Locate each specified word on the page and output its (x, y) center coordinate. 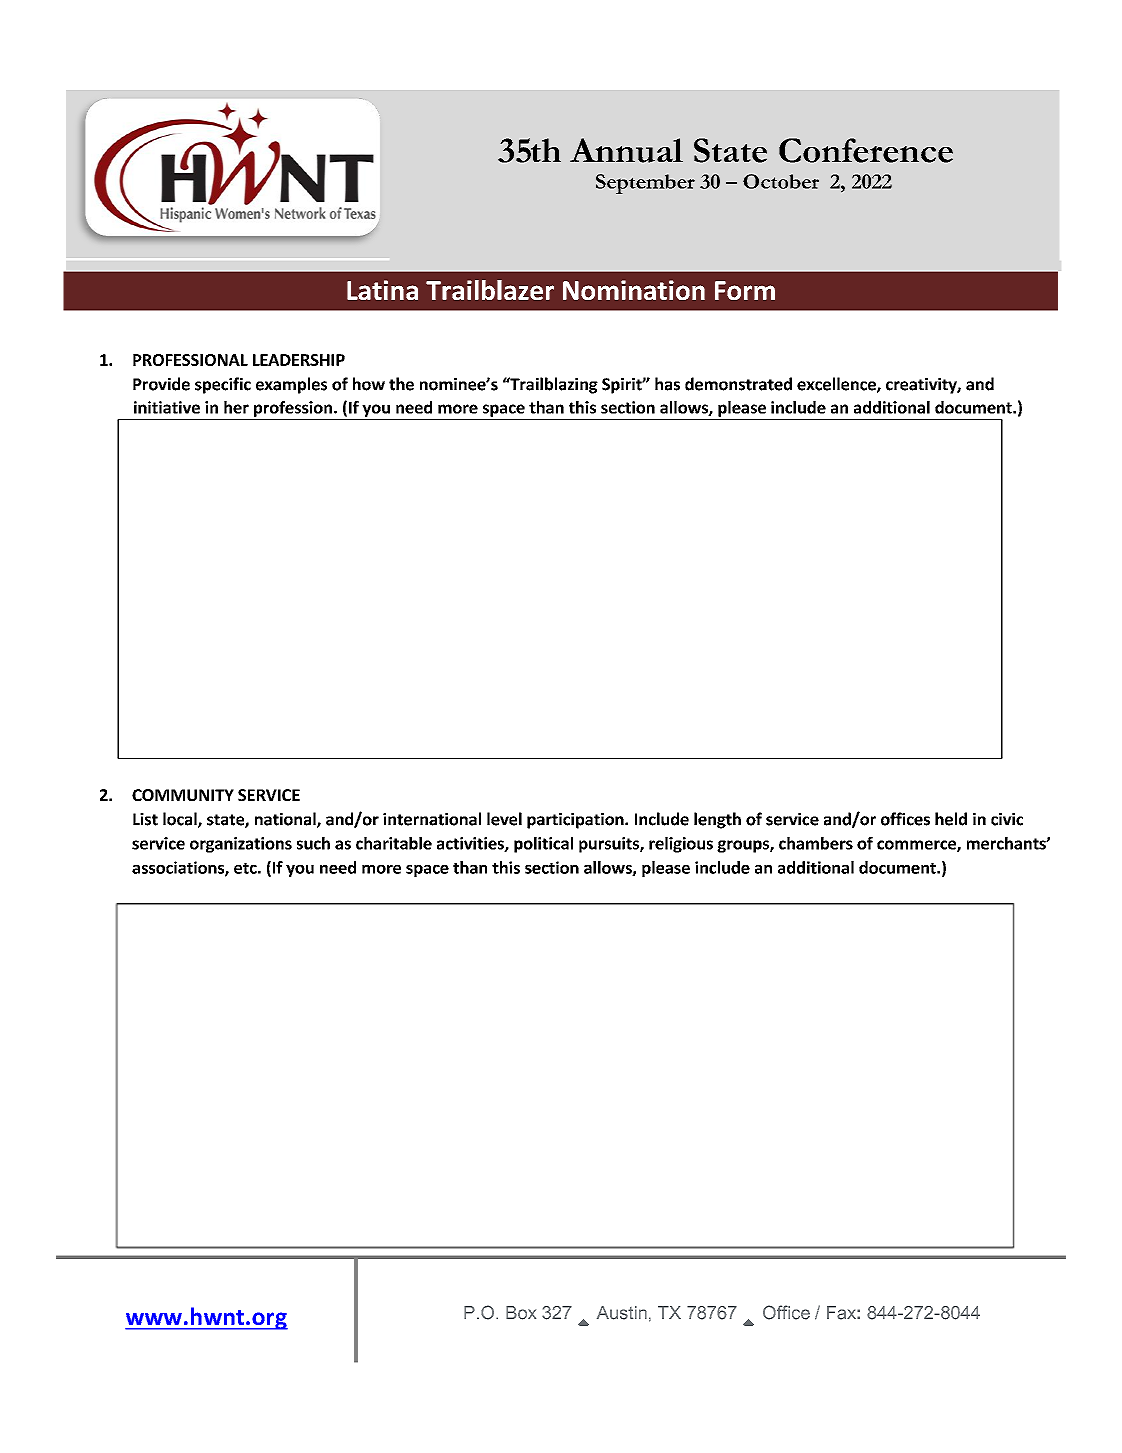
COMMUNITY (183, 795)
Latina (382, 290)
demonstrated (738, 384)
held (951, 819)
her (236, 407)
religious (681, 845)
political (543, 845)
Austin (622, 1313)
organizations (241, 845)
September (645, 184)
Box (521, 1313)
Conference (866, 150)
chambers (816, 843)
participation (576, 821)
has (667, 384)
